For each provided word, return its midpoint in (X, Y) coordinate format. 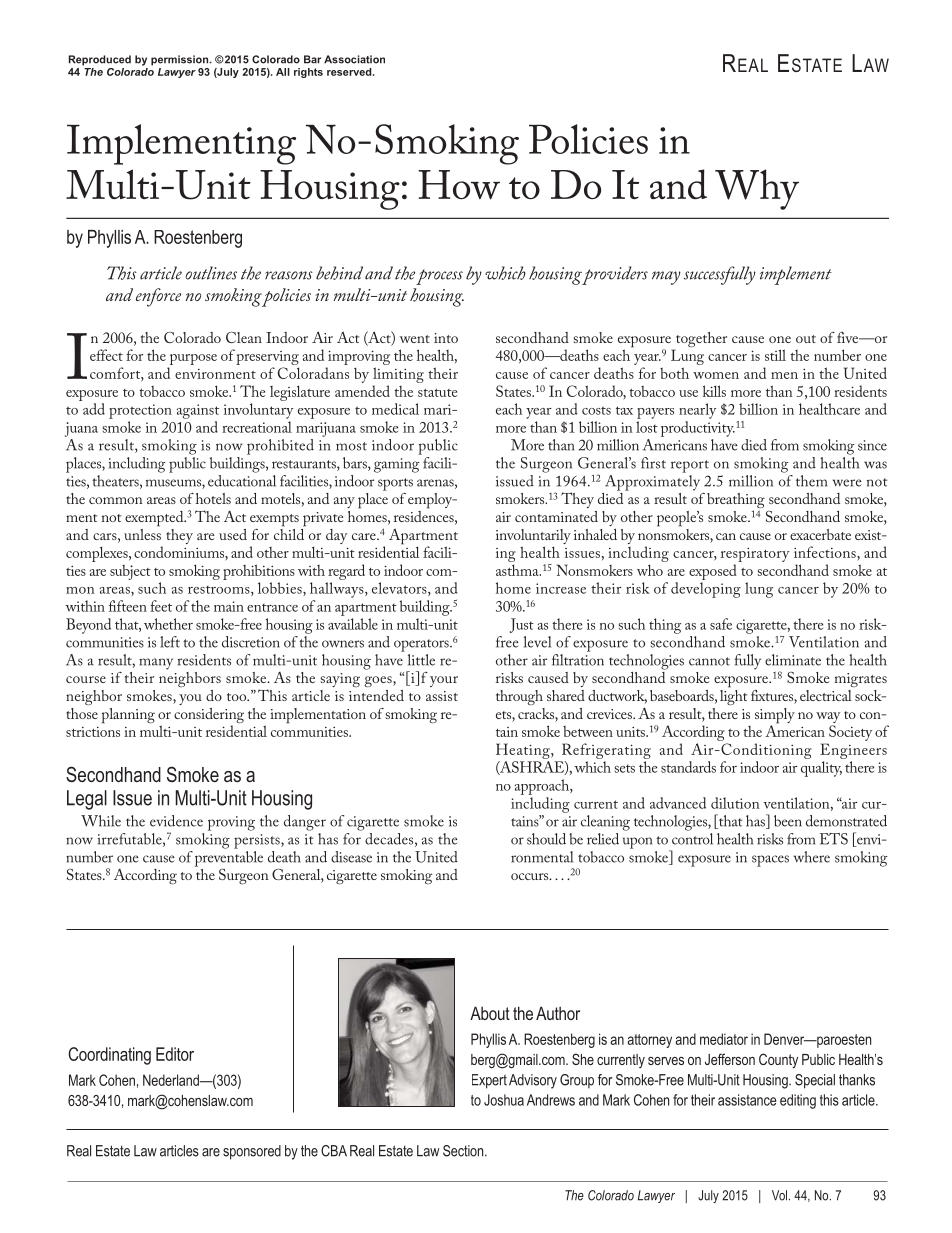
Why (757, 189)
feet (161, 606)
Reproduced (100, 60)
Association (354, 59)
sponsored (252, 1152)
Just (522, 625)
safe (721, 624)
